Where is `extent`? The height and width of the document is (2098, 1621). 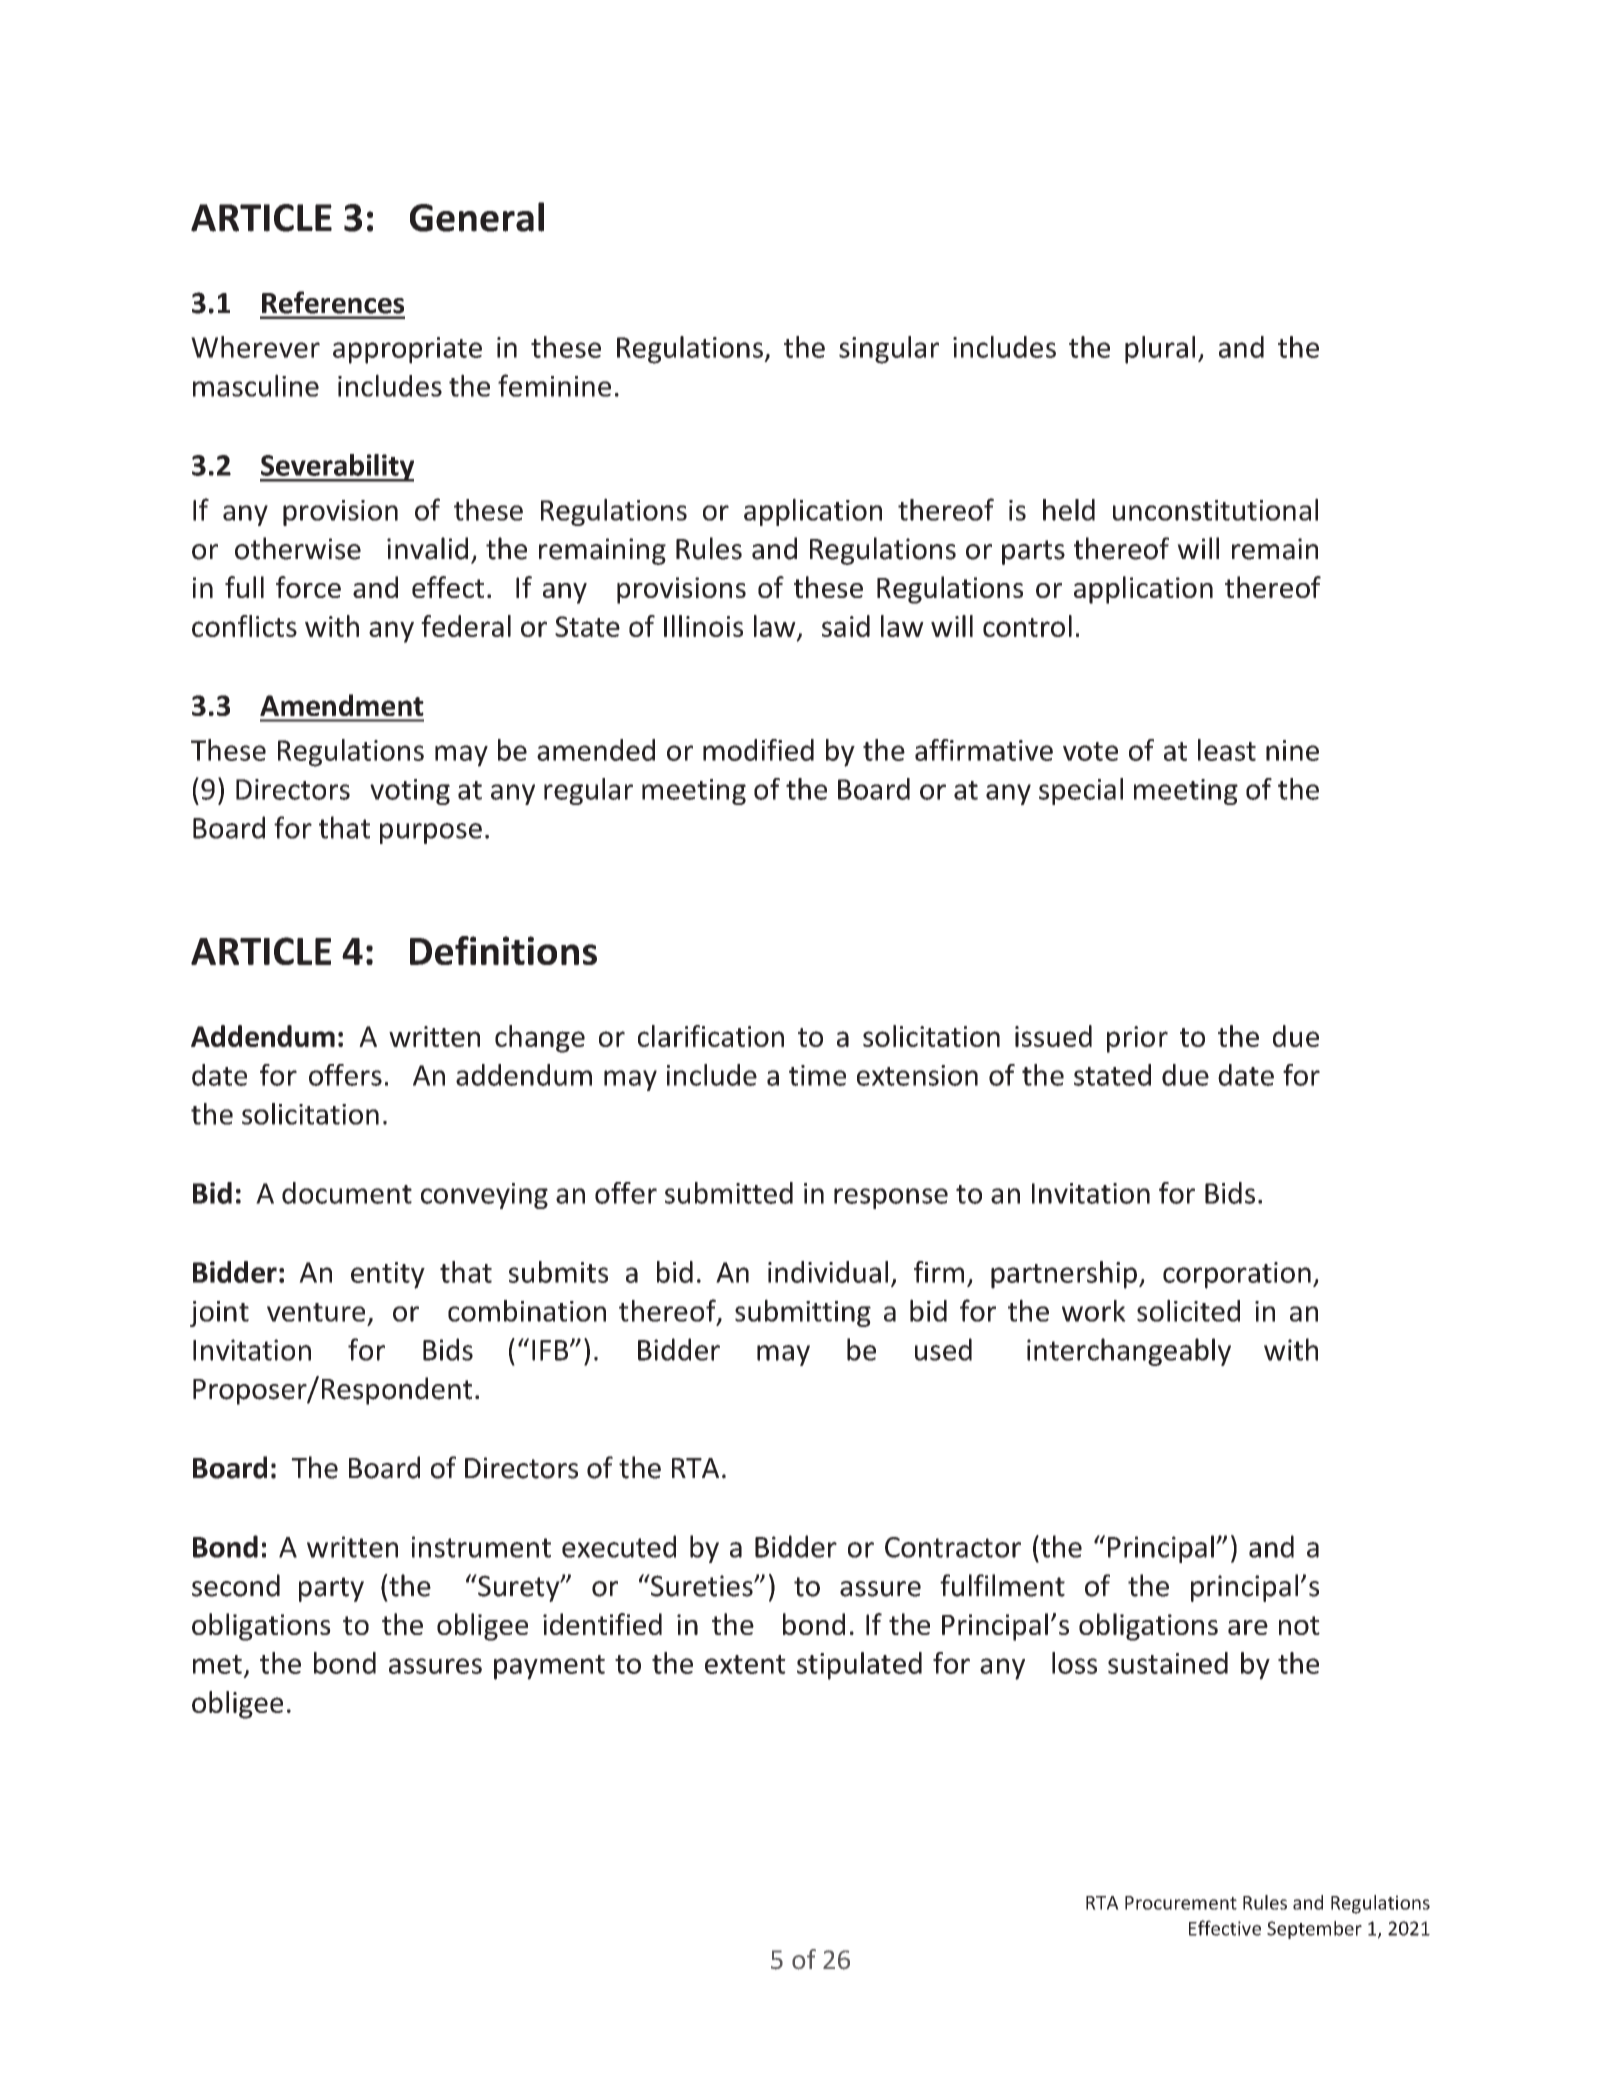 extent is located at coordinates (745, 1664).
